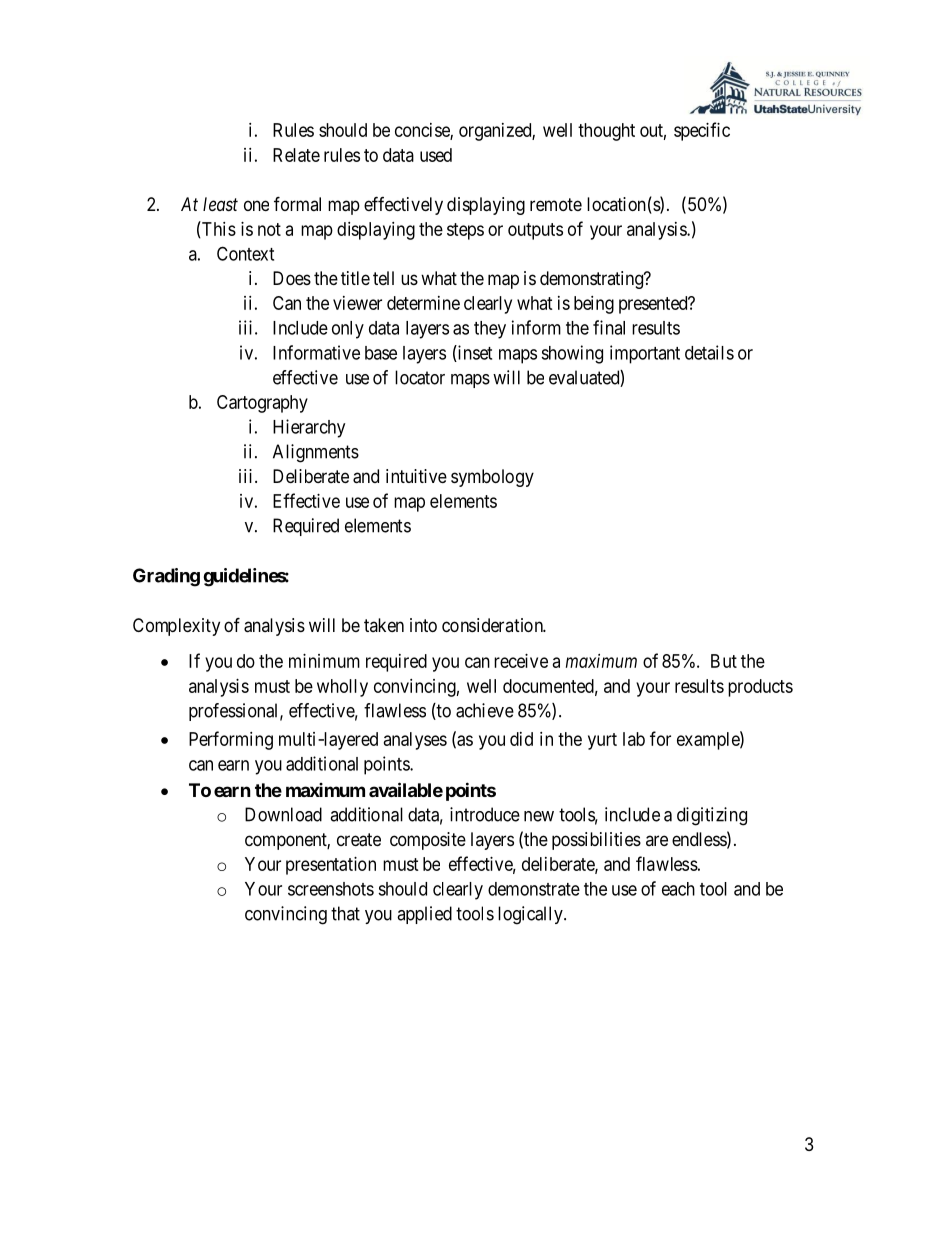 The image size is (952, 1233). I want to click on symbology, so click(492, 478).
